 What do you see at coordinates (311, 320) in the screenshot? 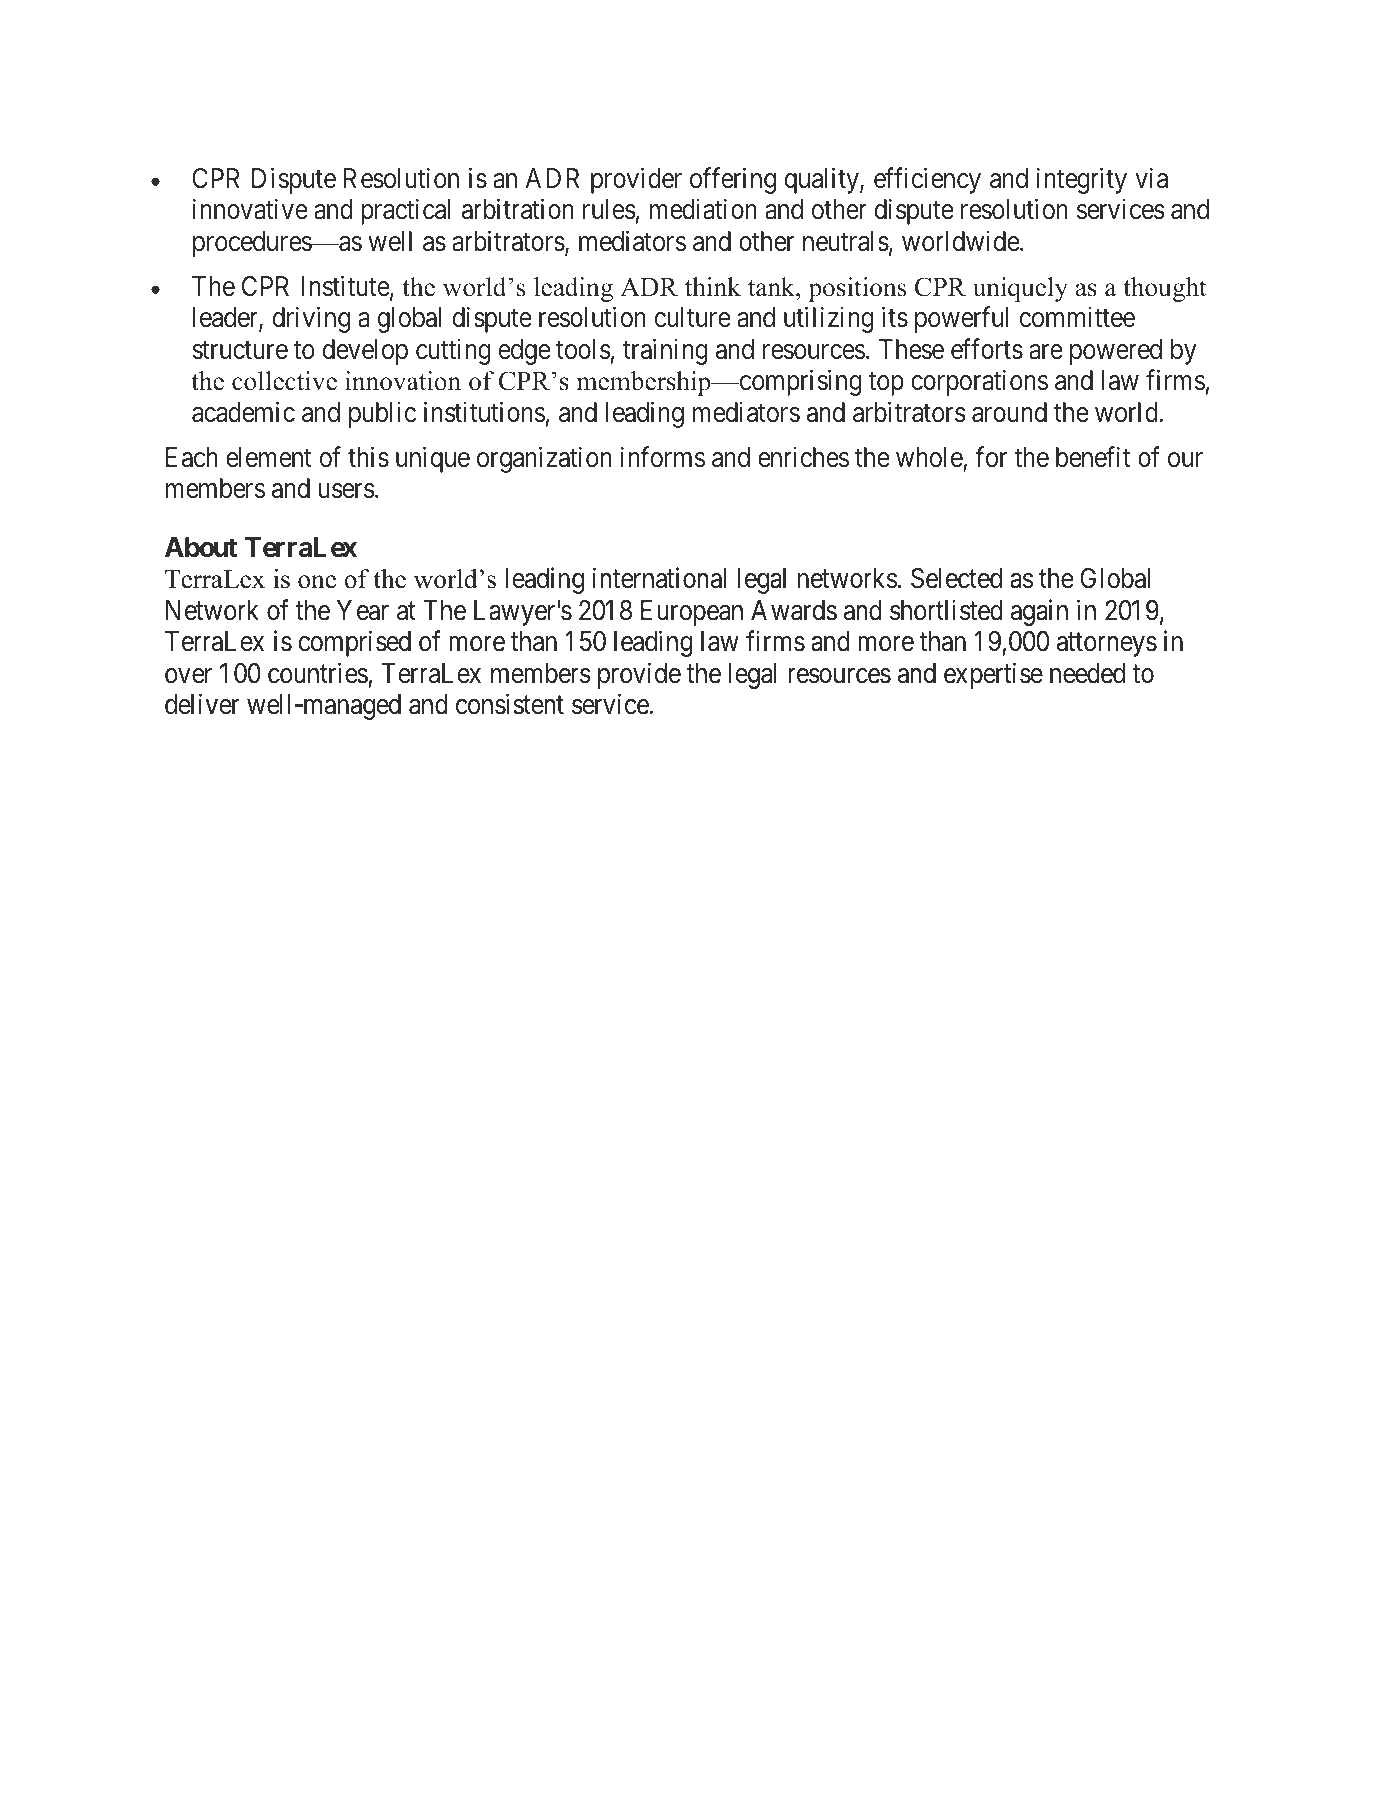
I see `driving` at bounding box center [311, 320].
